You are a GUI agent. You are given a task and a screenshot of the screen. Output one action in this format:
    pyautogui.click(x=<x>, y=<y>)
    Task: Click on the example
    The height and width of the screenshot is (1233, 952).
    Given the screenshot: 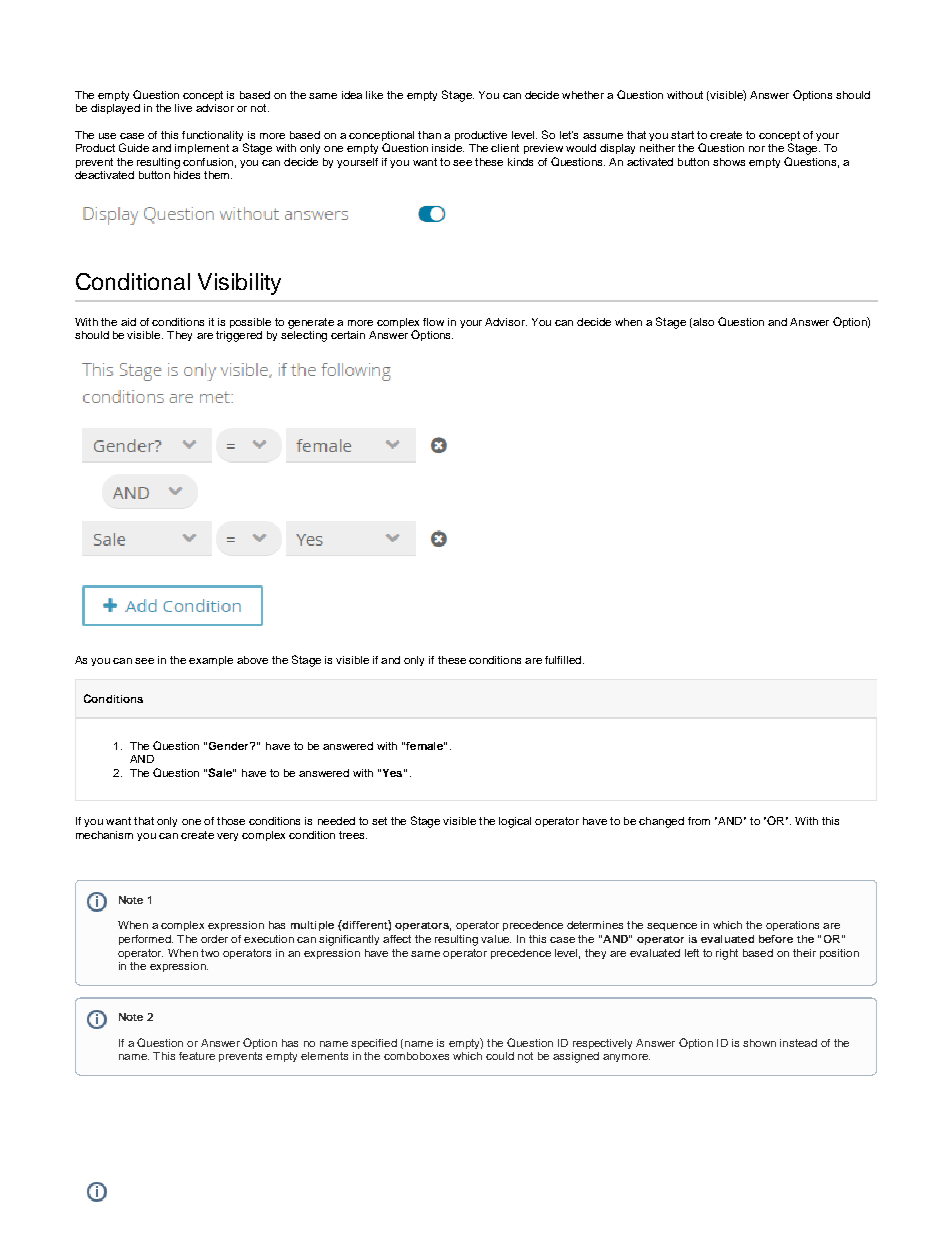 What is the action you would take?
    pyautogui.click(x=211, y=661)
